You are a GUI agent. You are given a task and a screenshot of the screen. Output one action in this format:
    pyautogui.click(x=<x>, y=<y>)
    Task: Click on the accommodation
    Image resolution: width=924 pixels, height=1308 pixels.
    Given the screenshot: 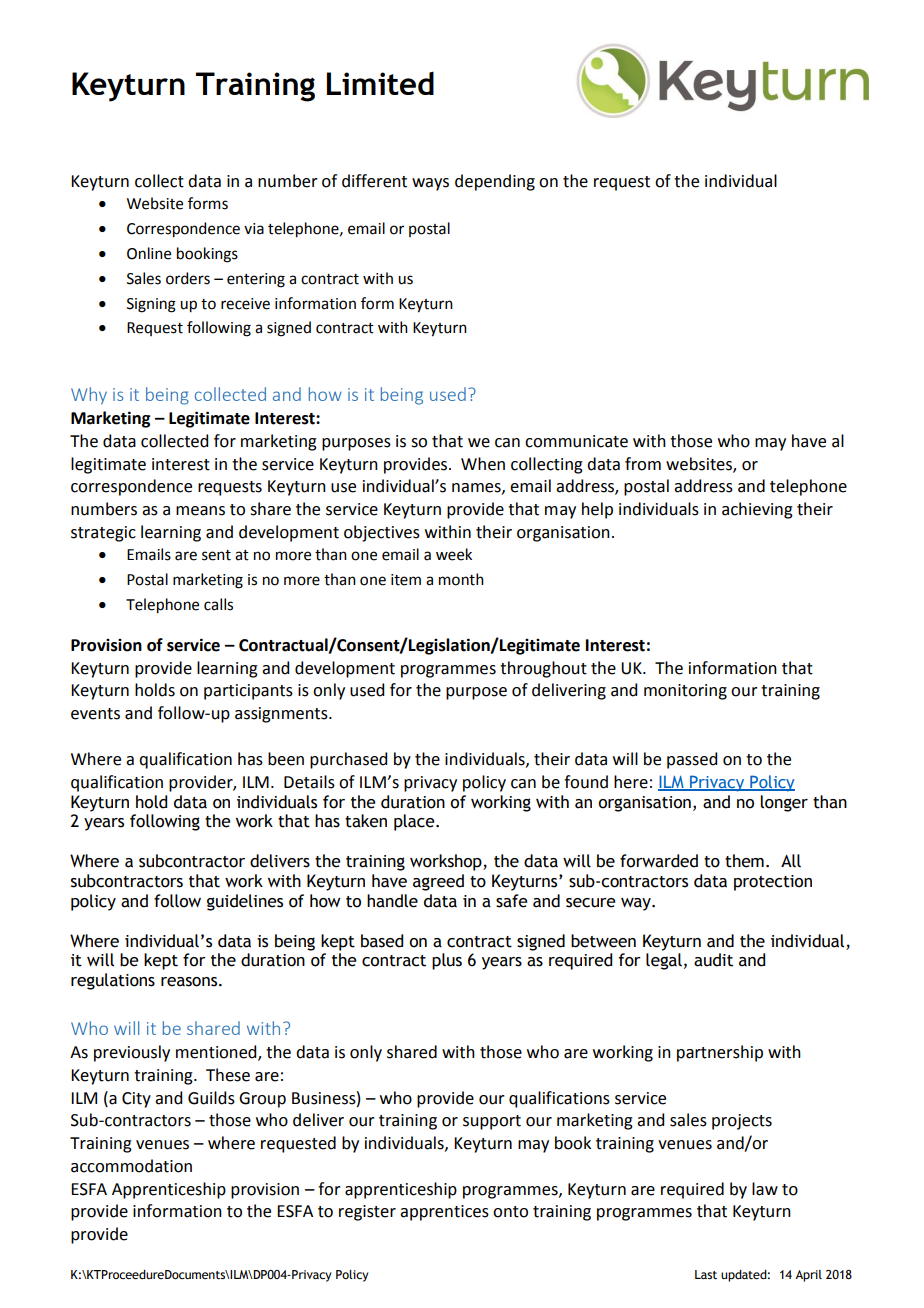 What is the action you would take?
    pyautogui.click(x=131, y=1166)
